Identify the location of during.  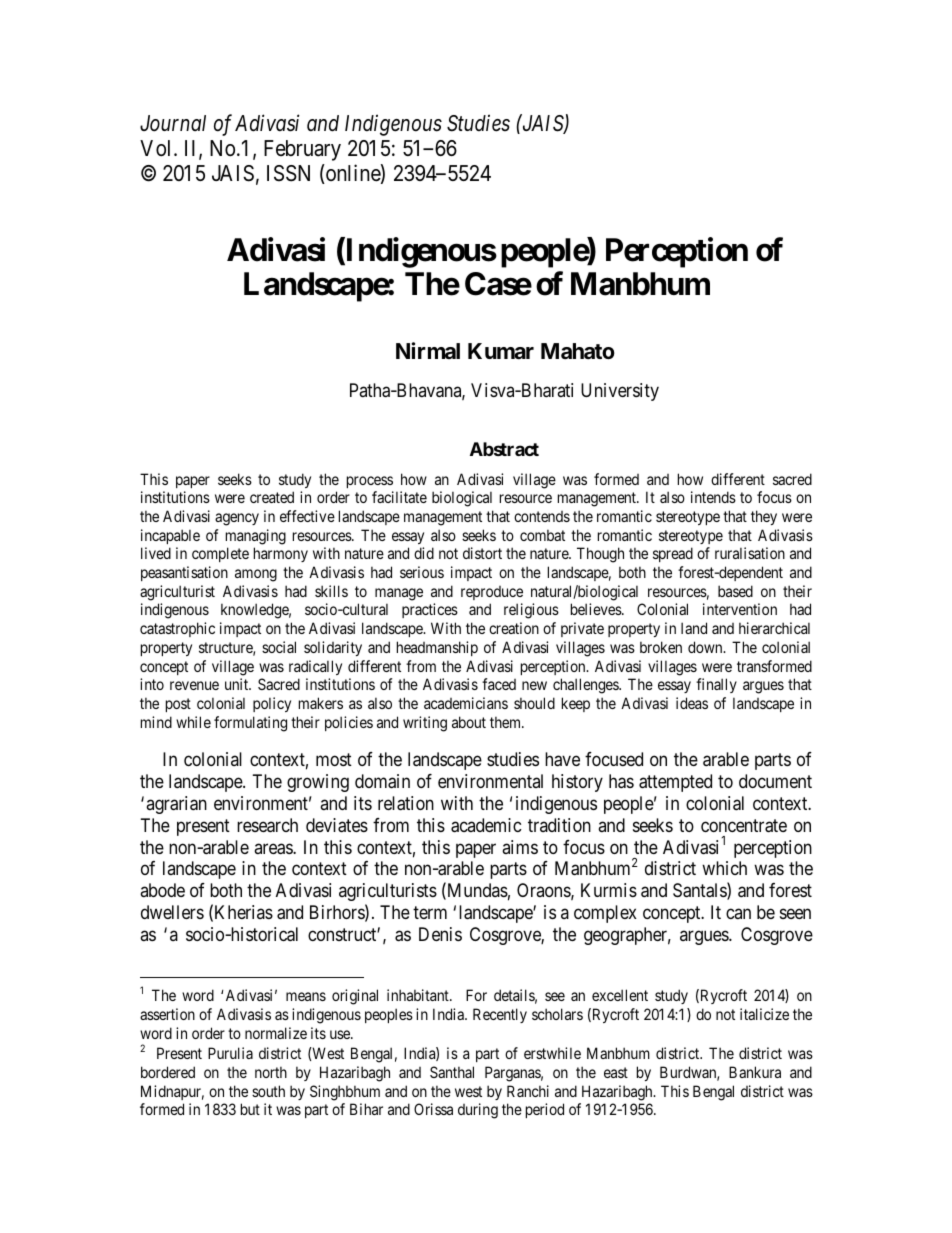
(478, 1111).
